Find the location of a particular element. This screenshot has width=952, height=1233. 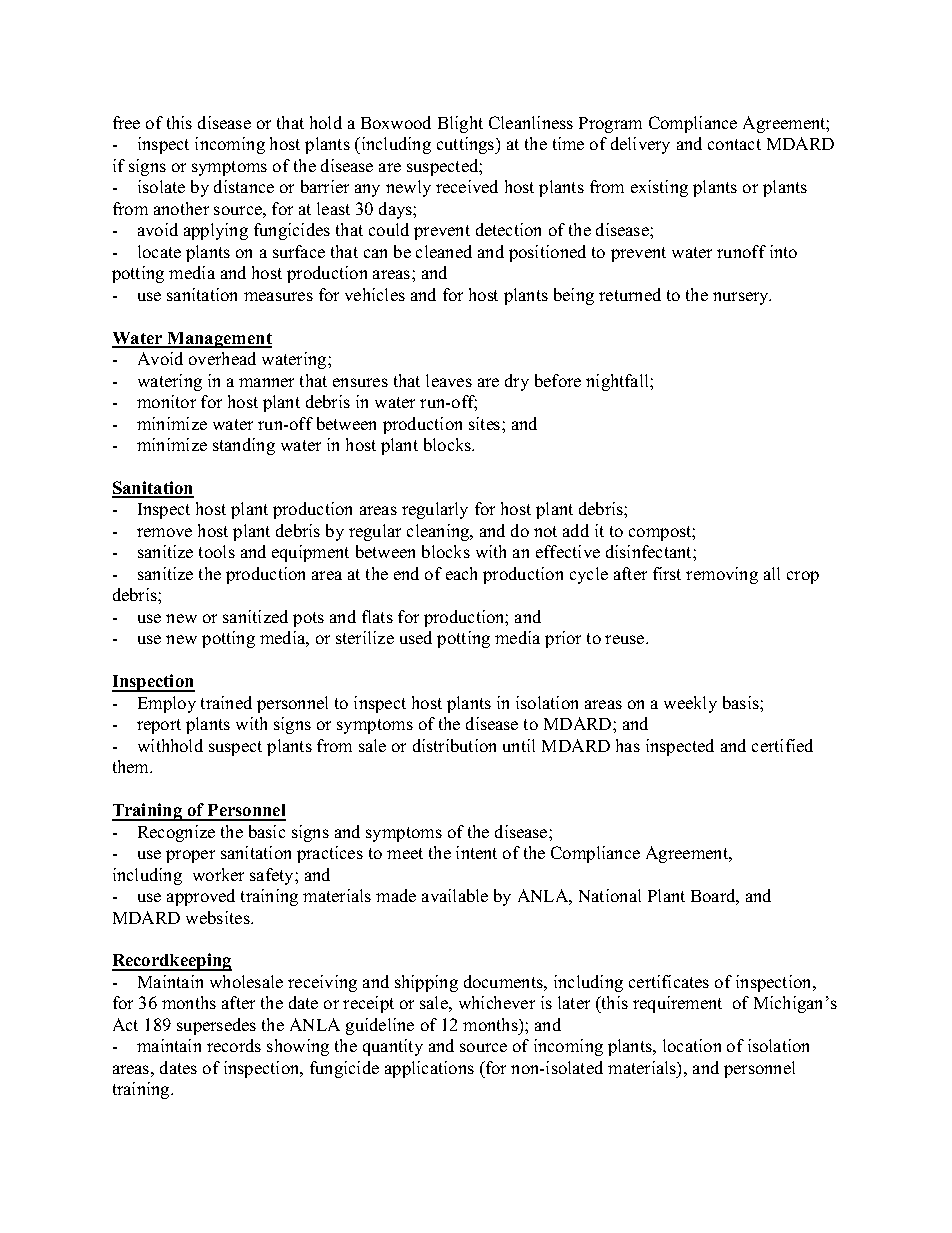

contact is located at coordinates (734, 144).
